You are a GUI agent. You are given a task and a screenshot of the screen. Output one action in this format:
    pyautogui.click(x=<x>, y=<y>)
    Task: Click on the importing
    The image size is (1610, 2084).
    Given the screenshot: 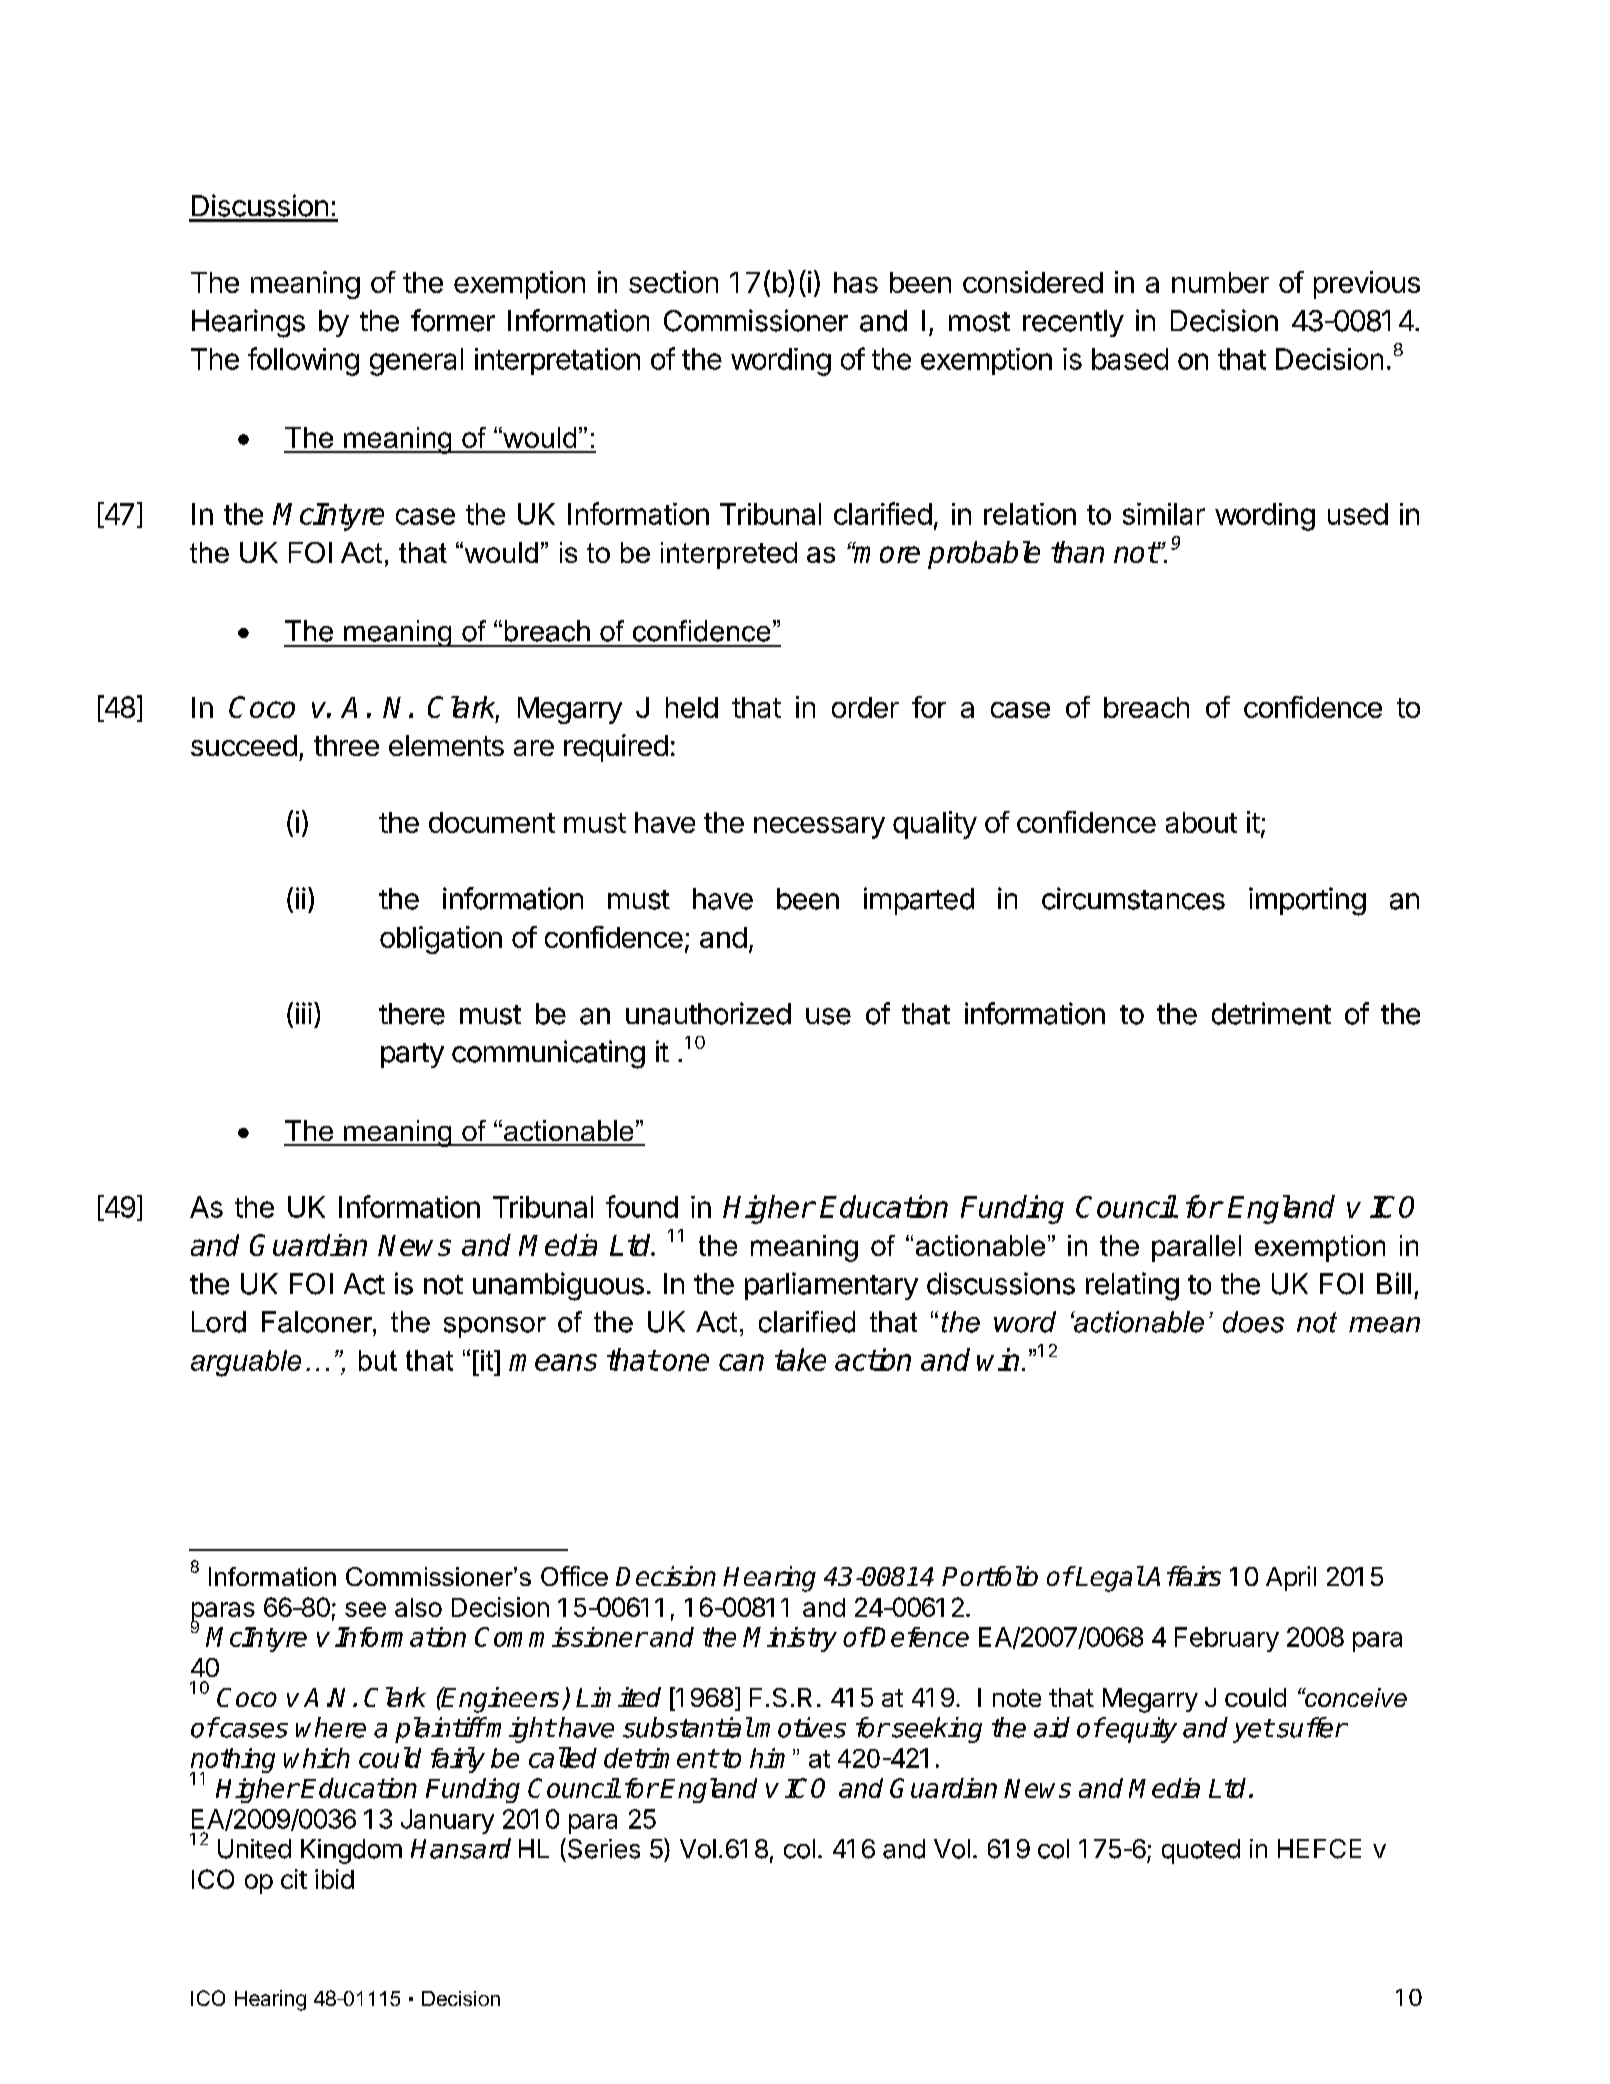 What is the action you would take?
    pyautogui.click(x=1307, y=901)
